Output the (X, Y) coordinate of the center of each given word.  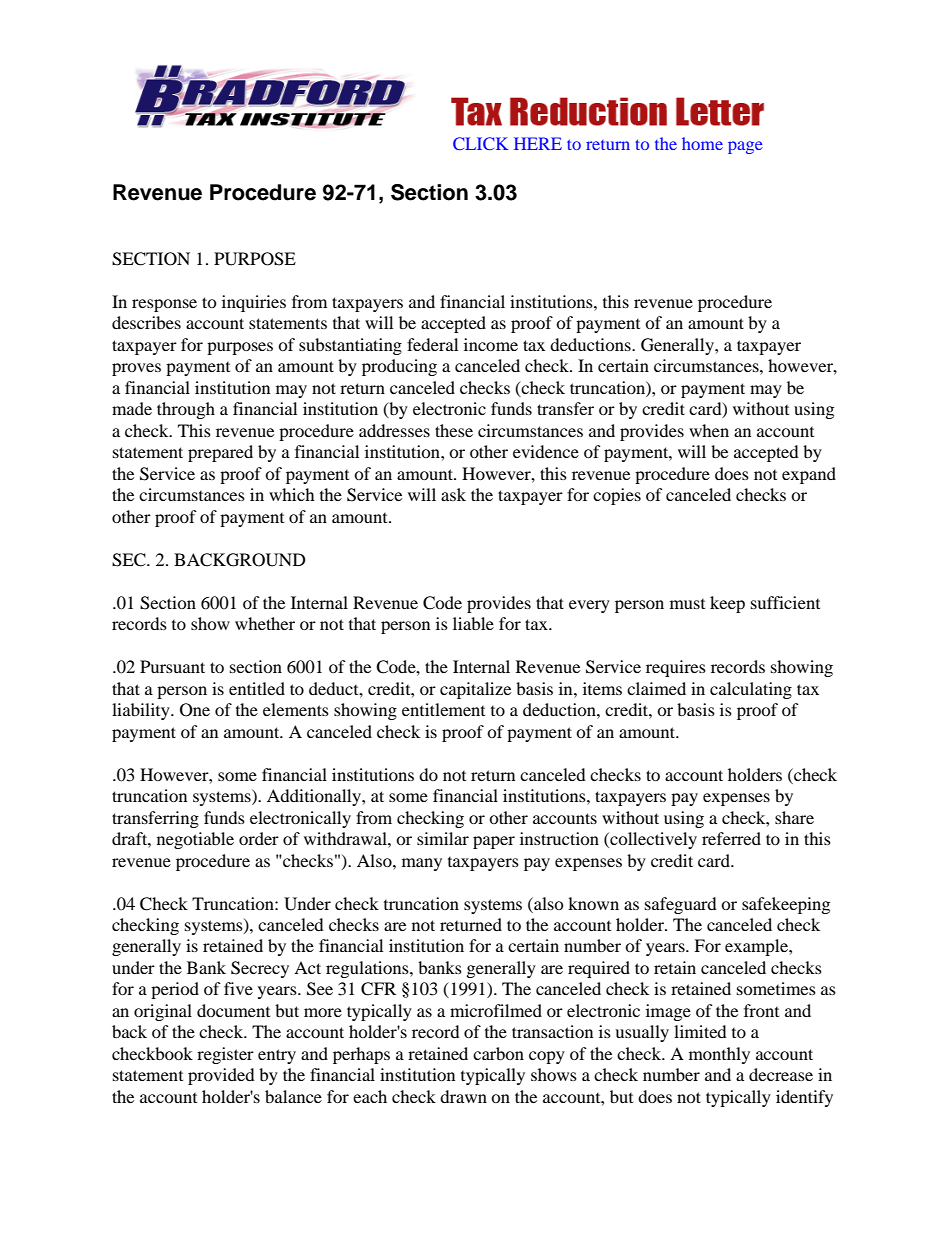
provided (221, 1076)
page (745, 147)
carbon (498, 1053)
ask (453, 494)
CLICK (480, 143)
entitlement (443, 709)
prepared (220, 453)
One (195, 710)
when (709, 430)
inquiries (254, 303)
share (794, 817)
